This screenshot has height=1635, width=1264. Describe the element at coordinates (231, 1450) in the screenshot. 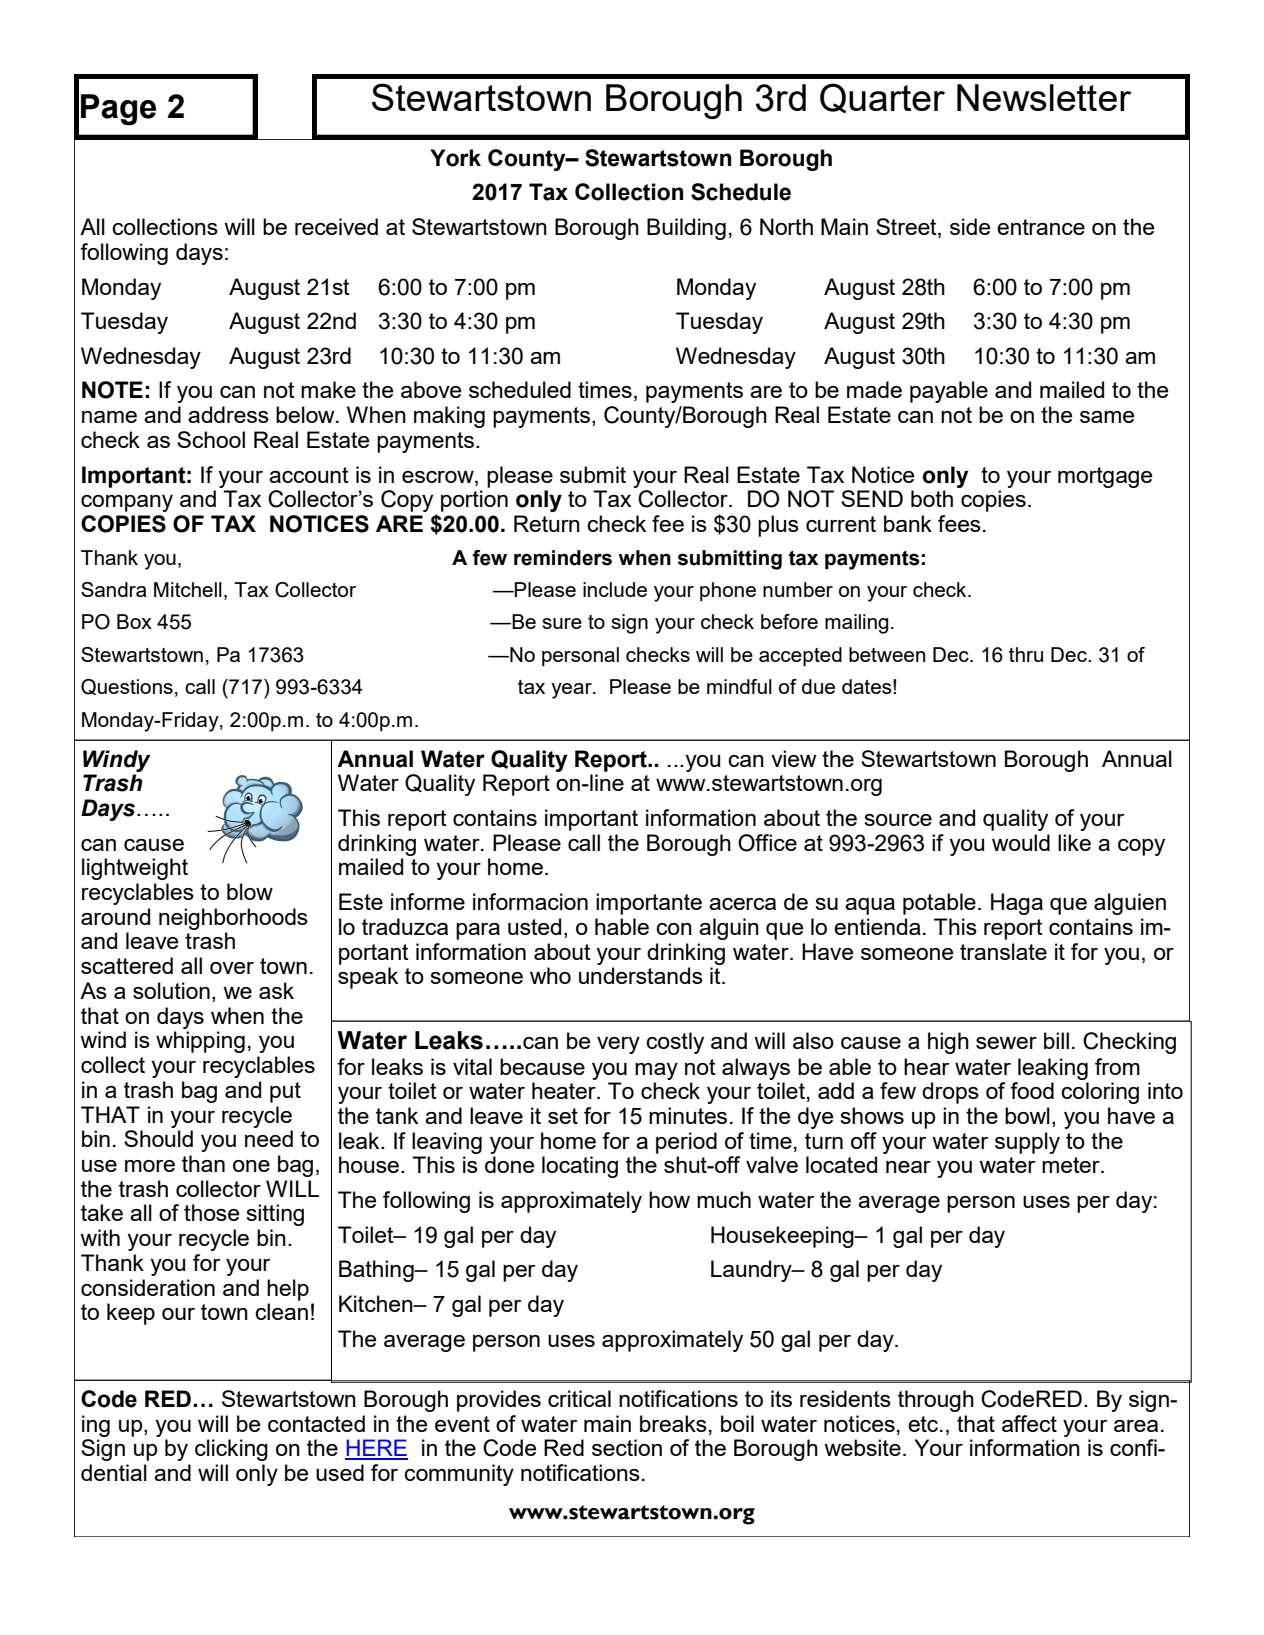

I see `clicking` at that location.
